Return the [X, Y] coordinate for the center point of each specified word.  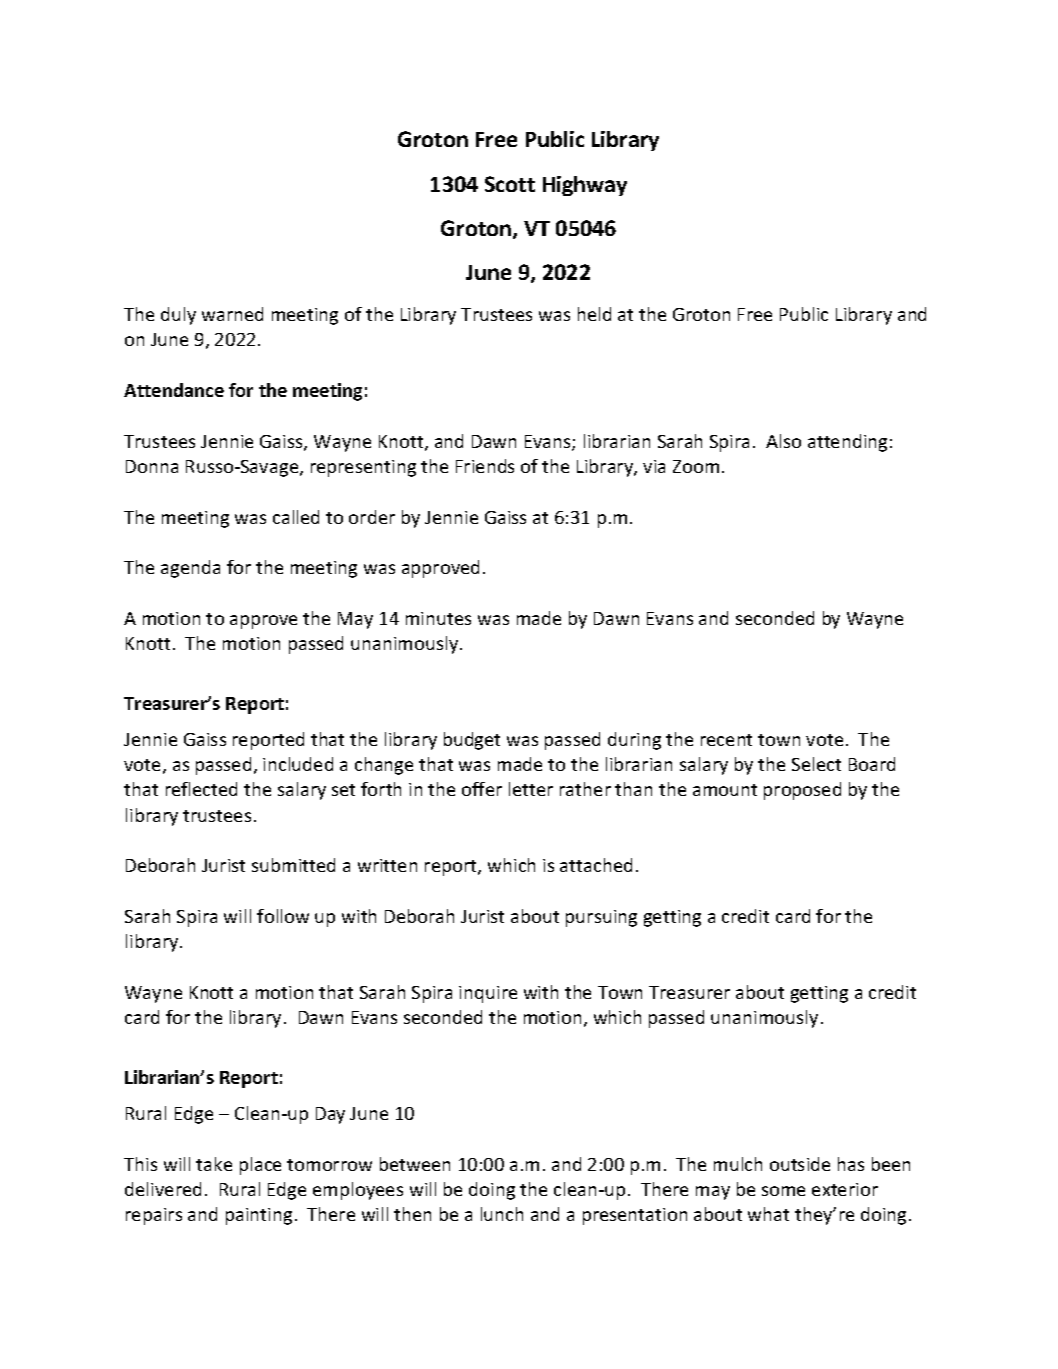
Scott [510, 184]
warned [232, 314]
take [214, 1164]
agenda [190, 569]
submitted [293, 865]
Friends [485, 466]
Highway [585, 186]
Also [783, 441]
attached [596, 865]
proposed [802, 791]
